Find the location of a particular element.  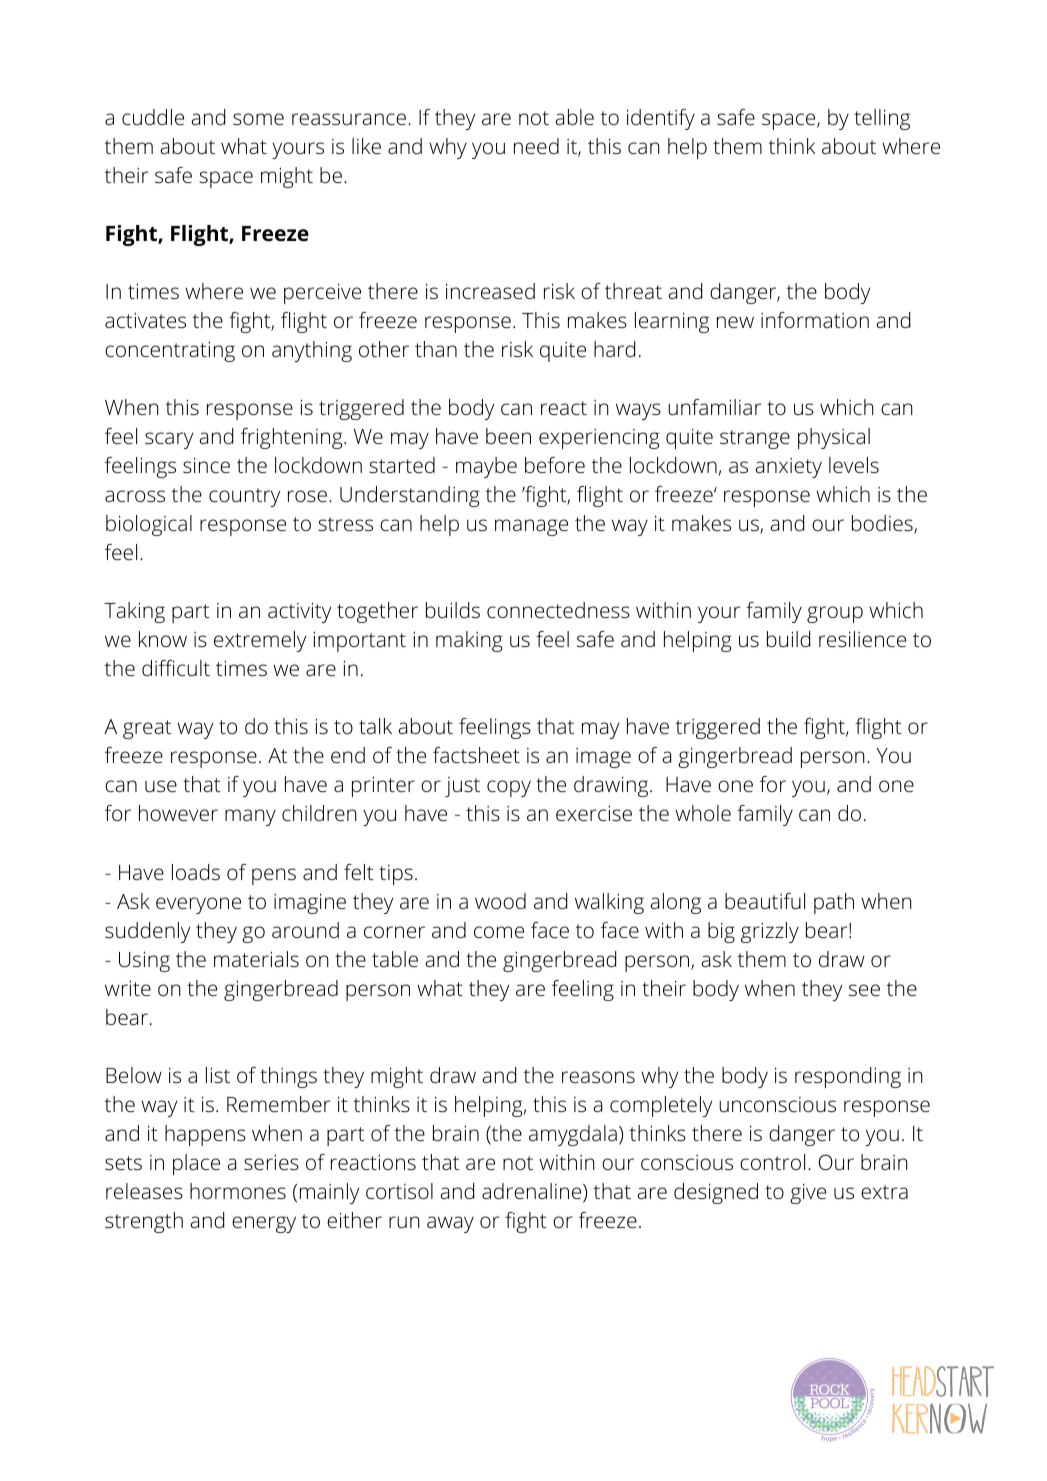

hormones is located at coordinates (238, 1191).
